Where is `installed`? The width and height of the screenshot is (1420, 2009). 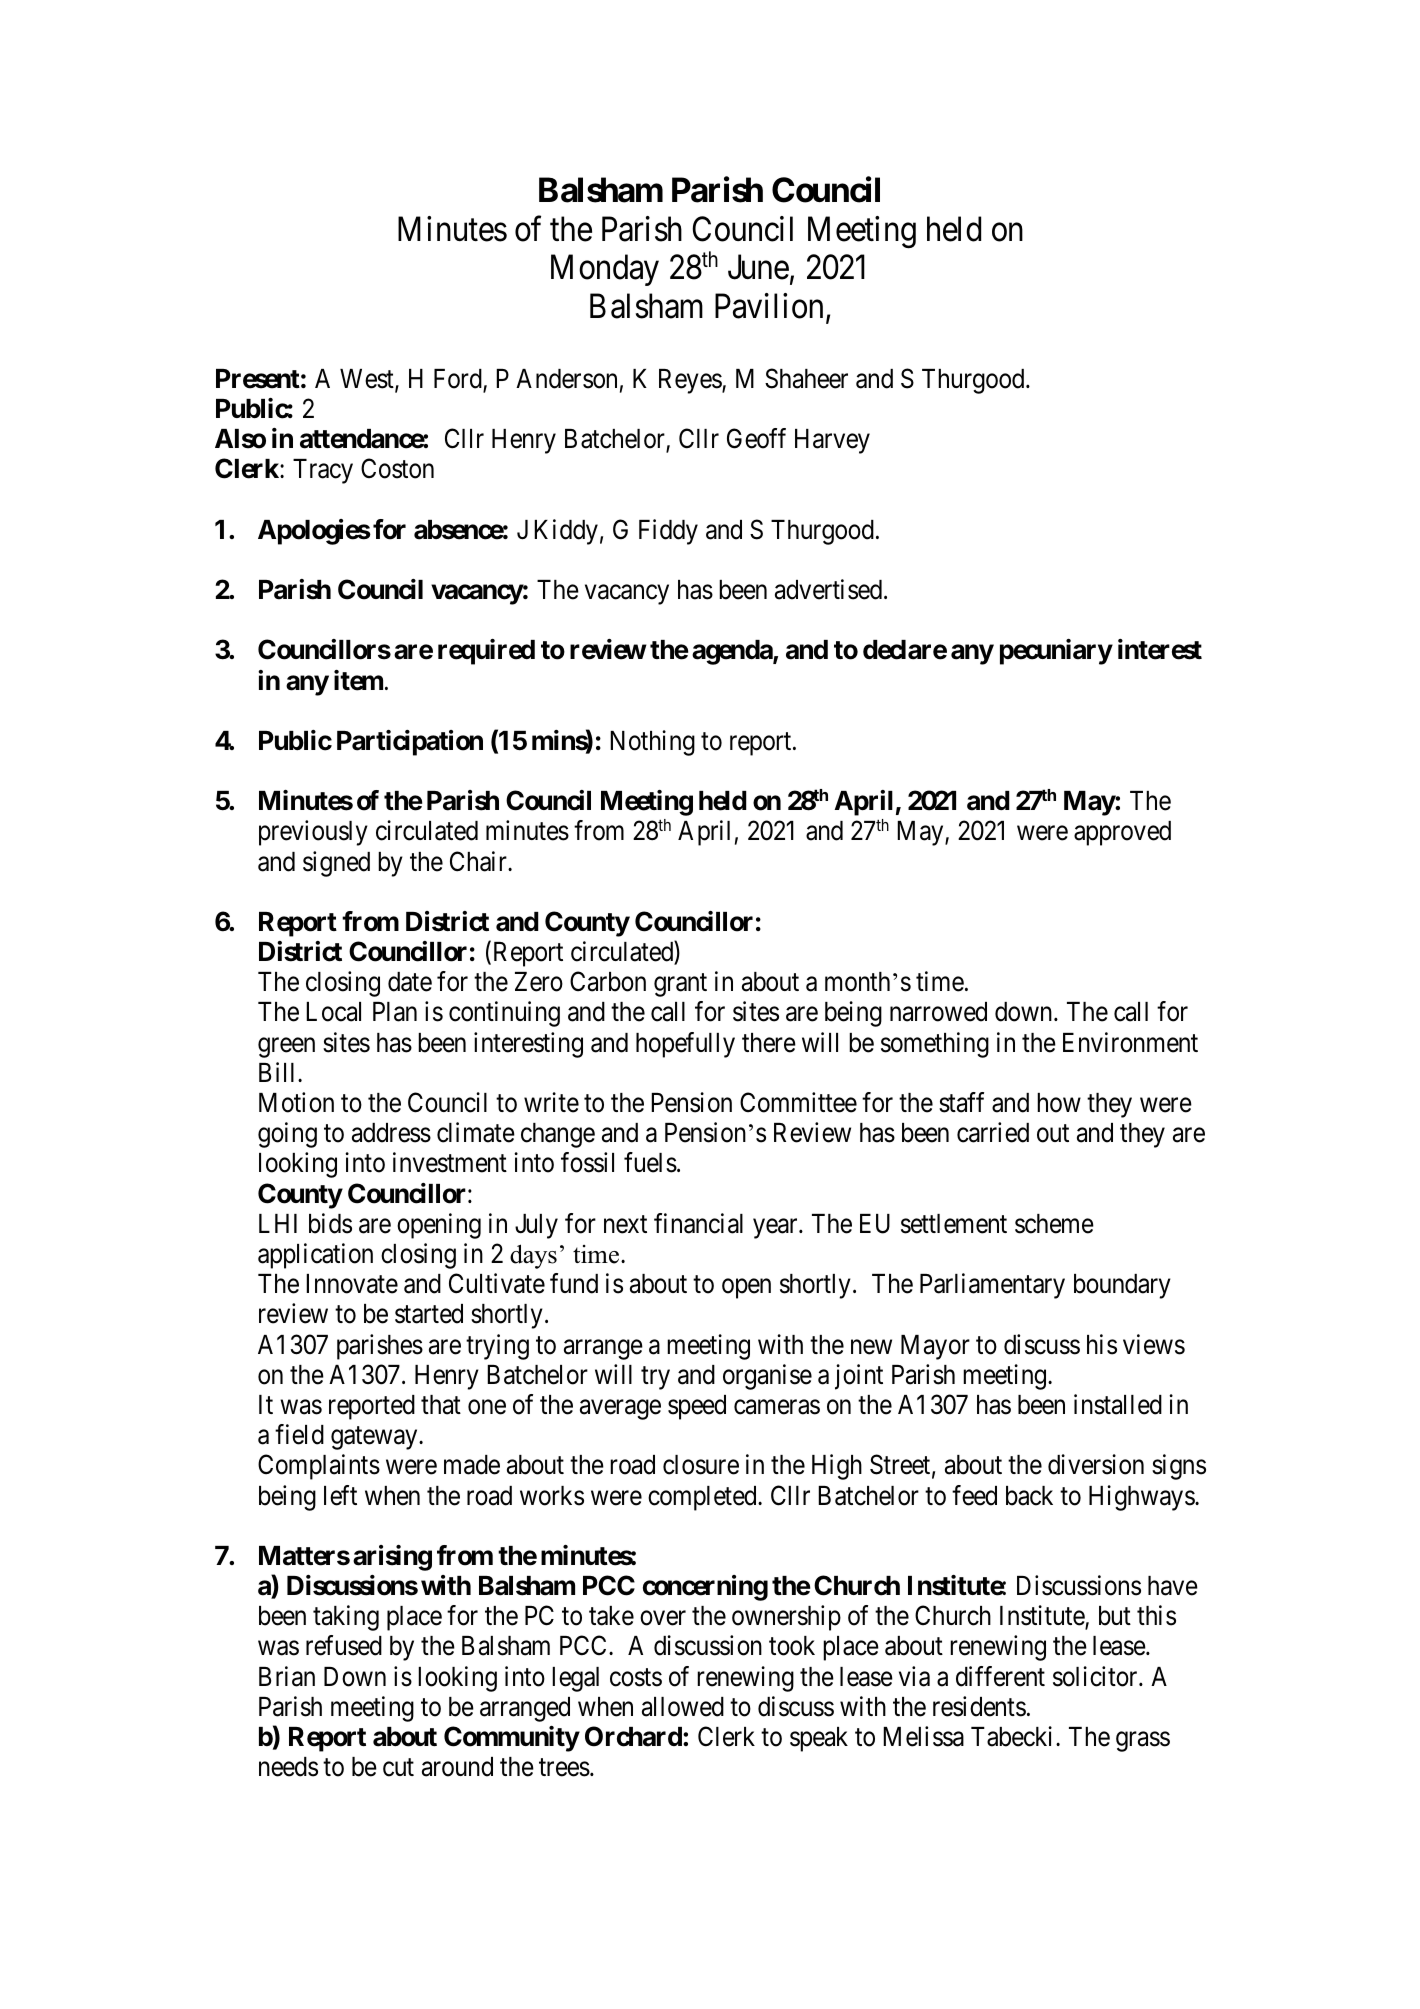
installed is located at coordinates (1118, 1404).
